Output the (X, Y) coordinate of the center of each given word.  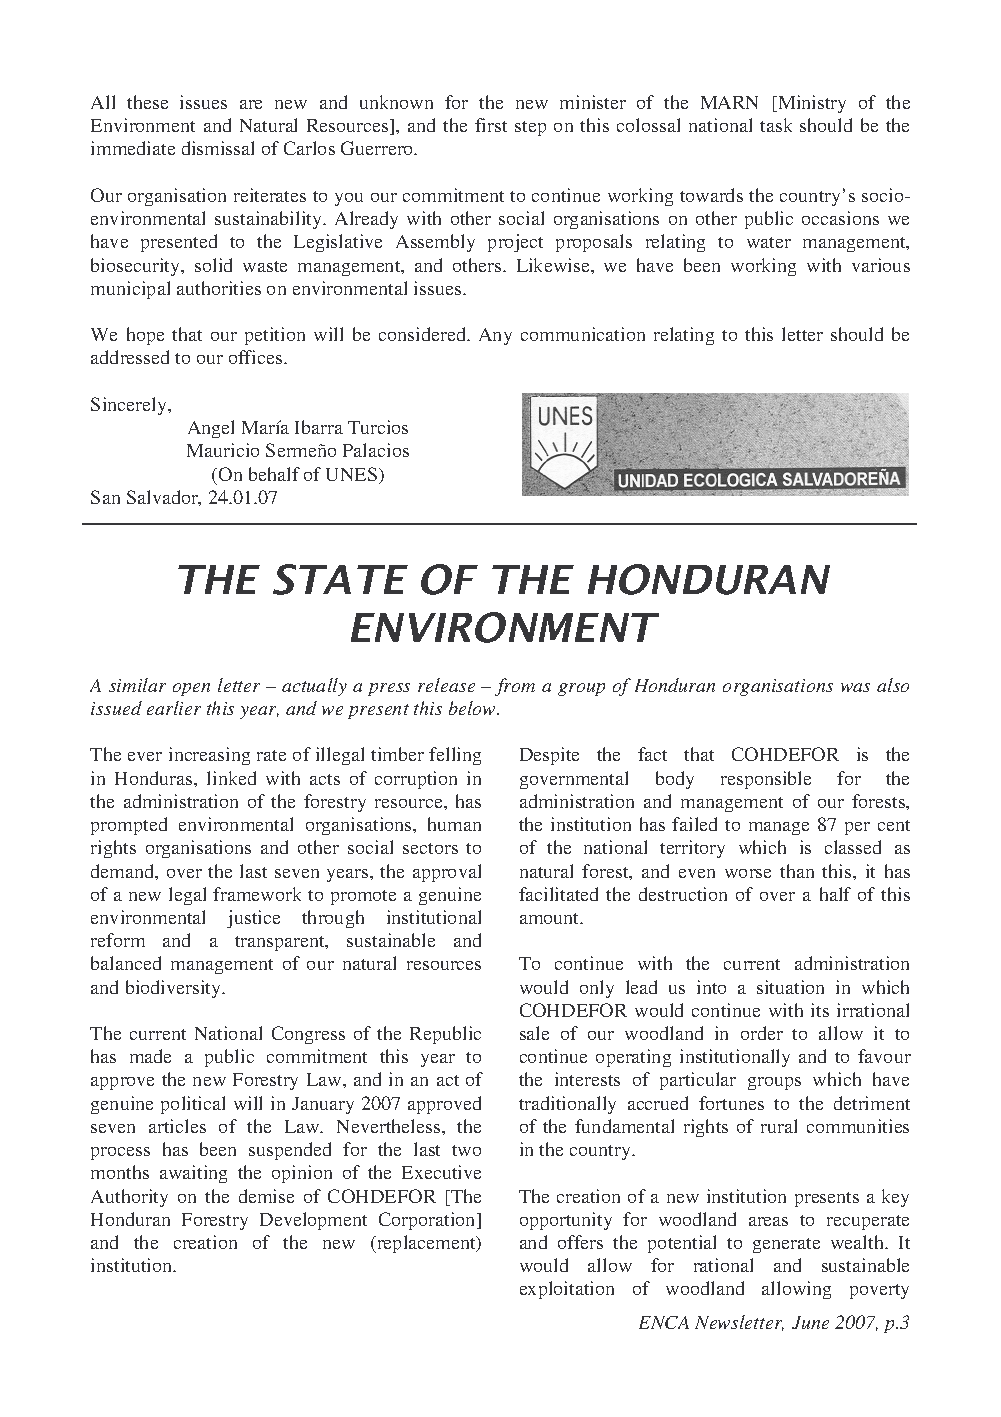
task (776, 125)
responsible (766, 780)
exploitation (567, 1290)
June (810, 1322)
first (491, 125)
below (473, 708)
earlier (174, 708)
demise (266, 1196)
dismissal (218, 148)
